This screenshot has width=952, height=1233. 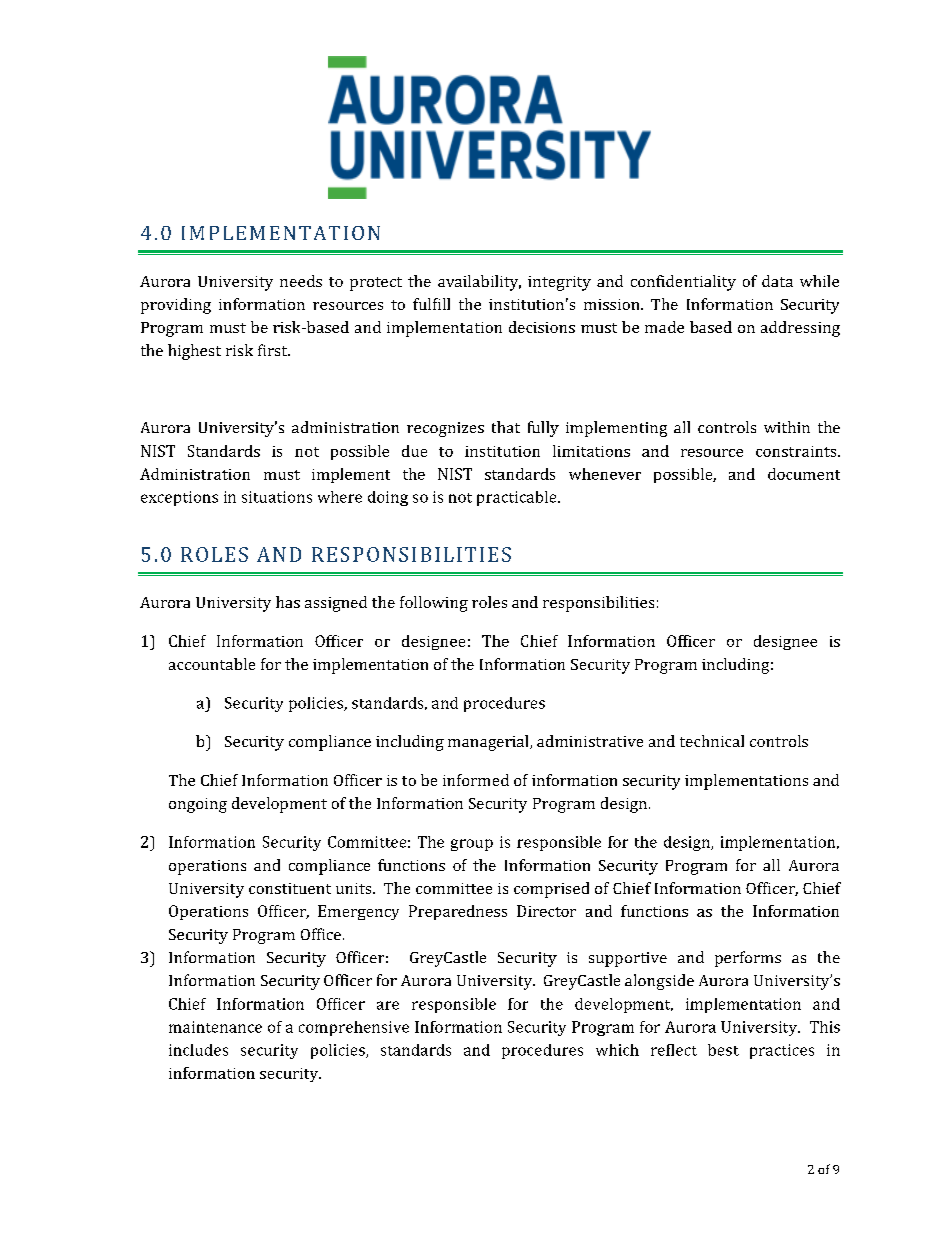 What do you see at coordinates (617, 1050) in the screenshot?
I see `which` at bounding box center [617, 1050].
